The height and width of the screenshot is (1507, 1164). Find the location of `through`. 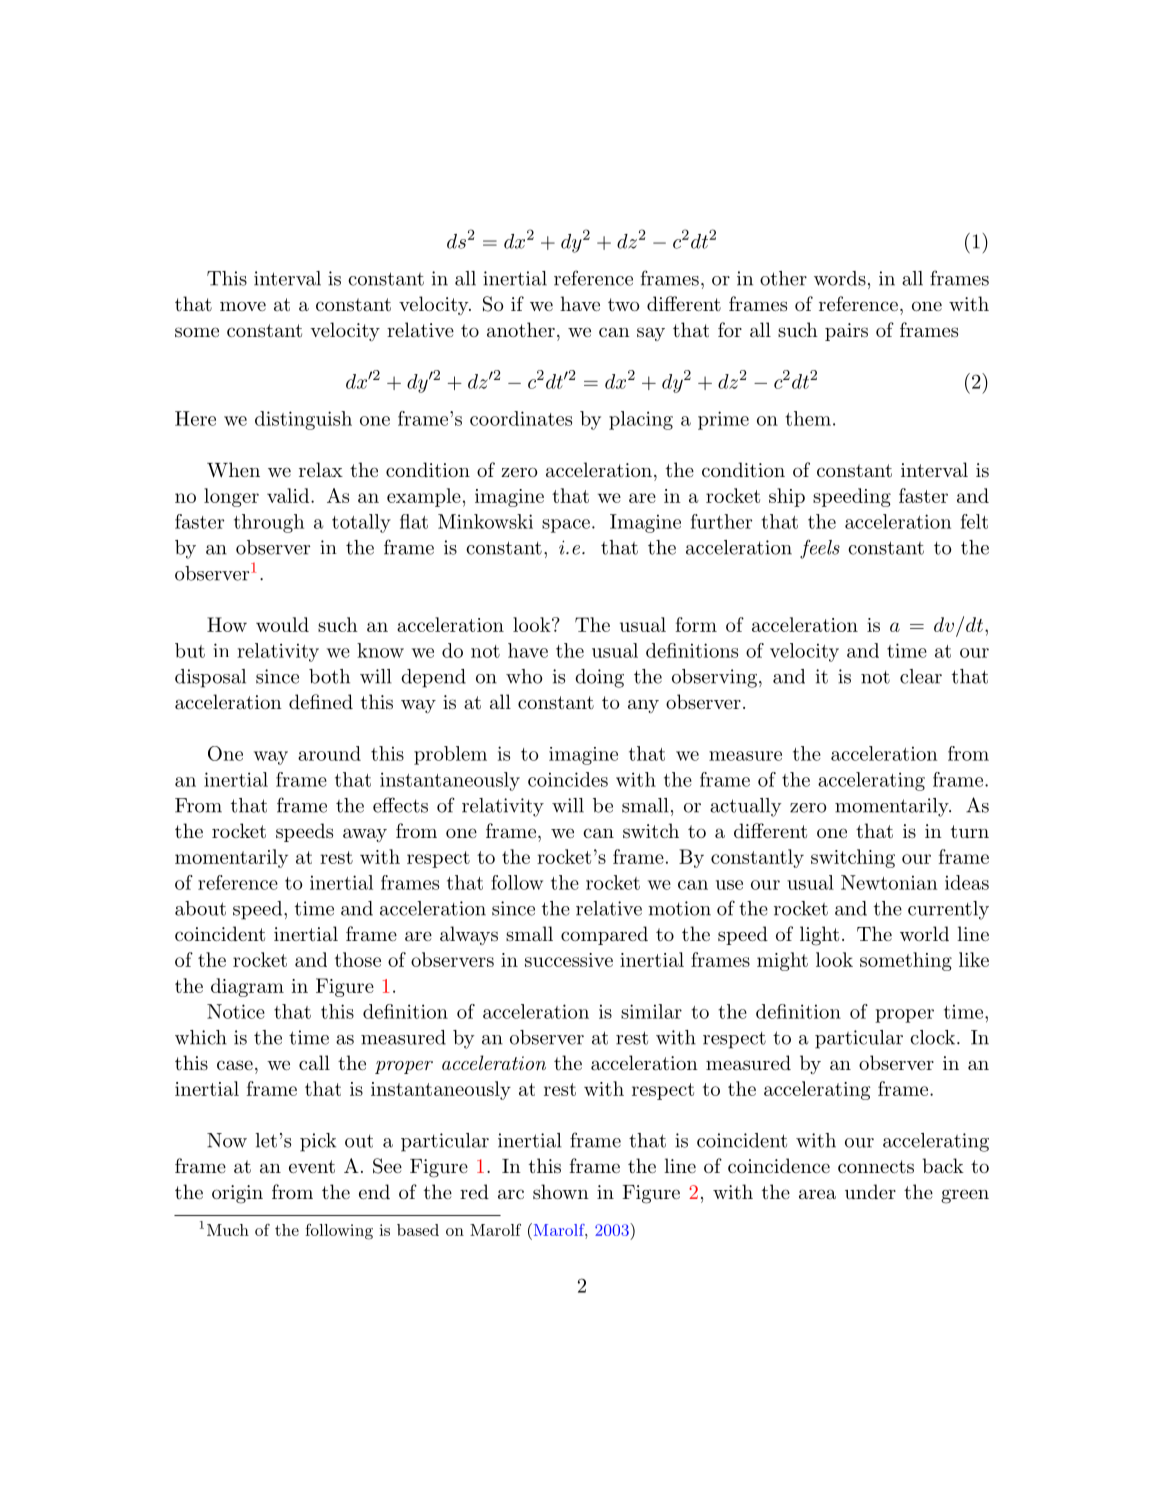

through is located at coordinates (269, 523).
